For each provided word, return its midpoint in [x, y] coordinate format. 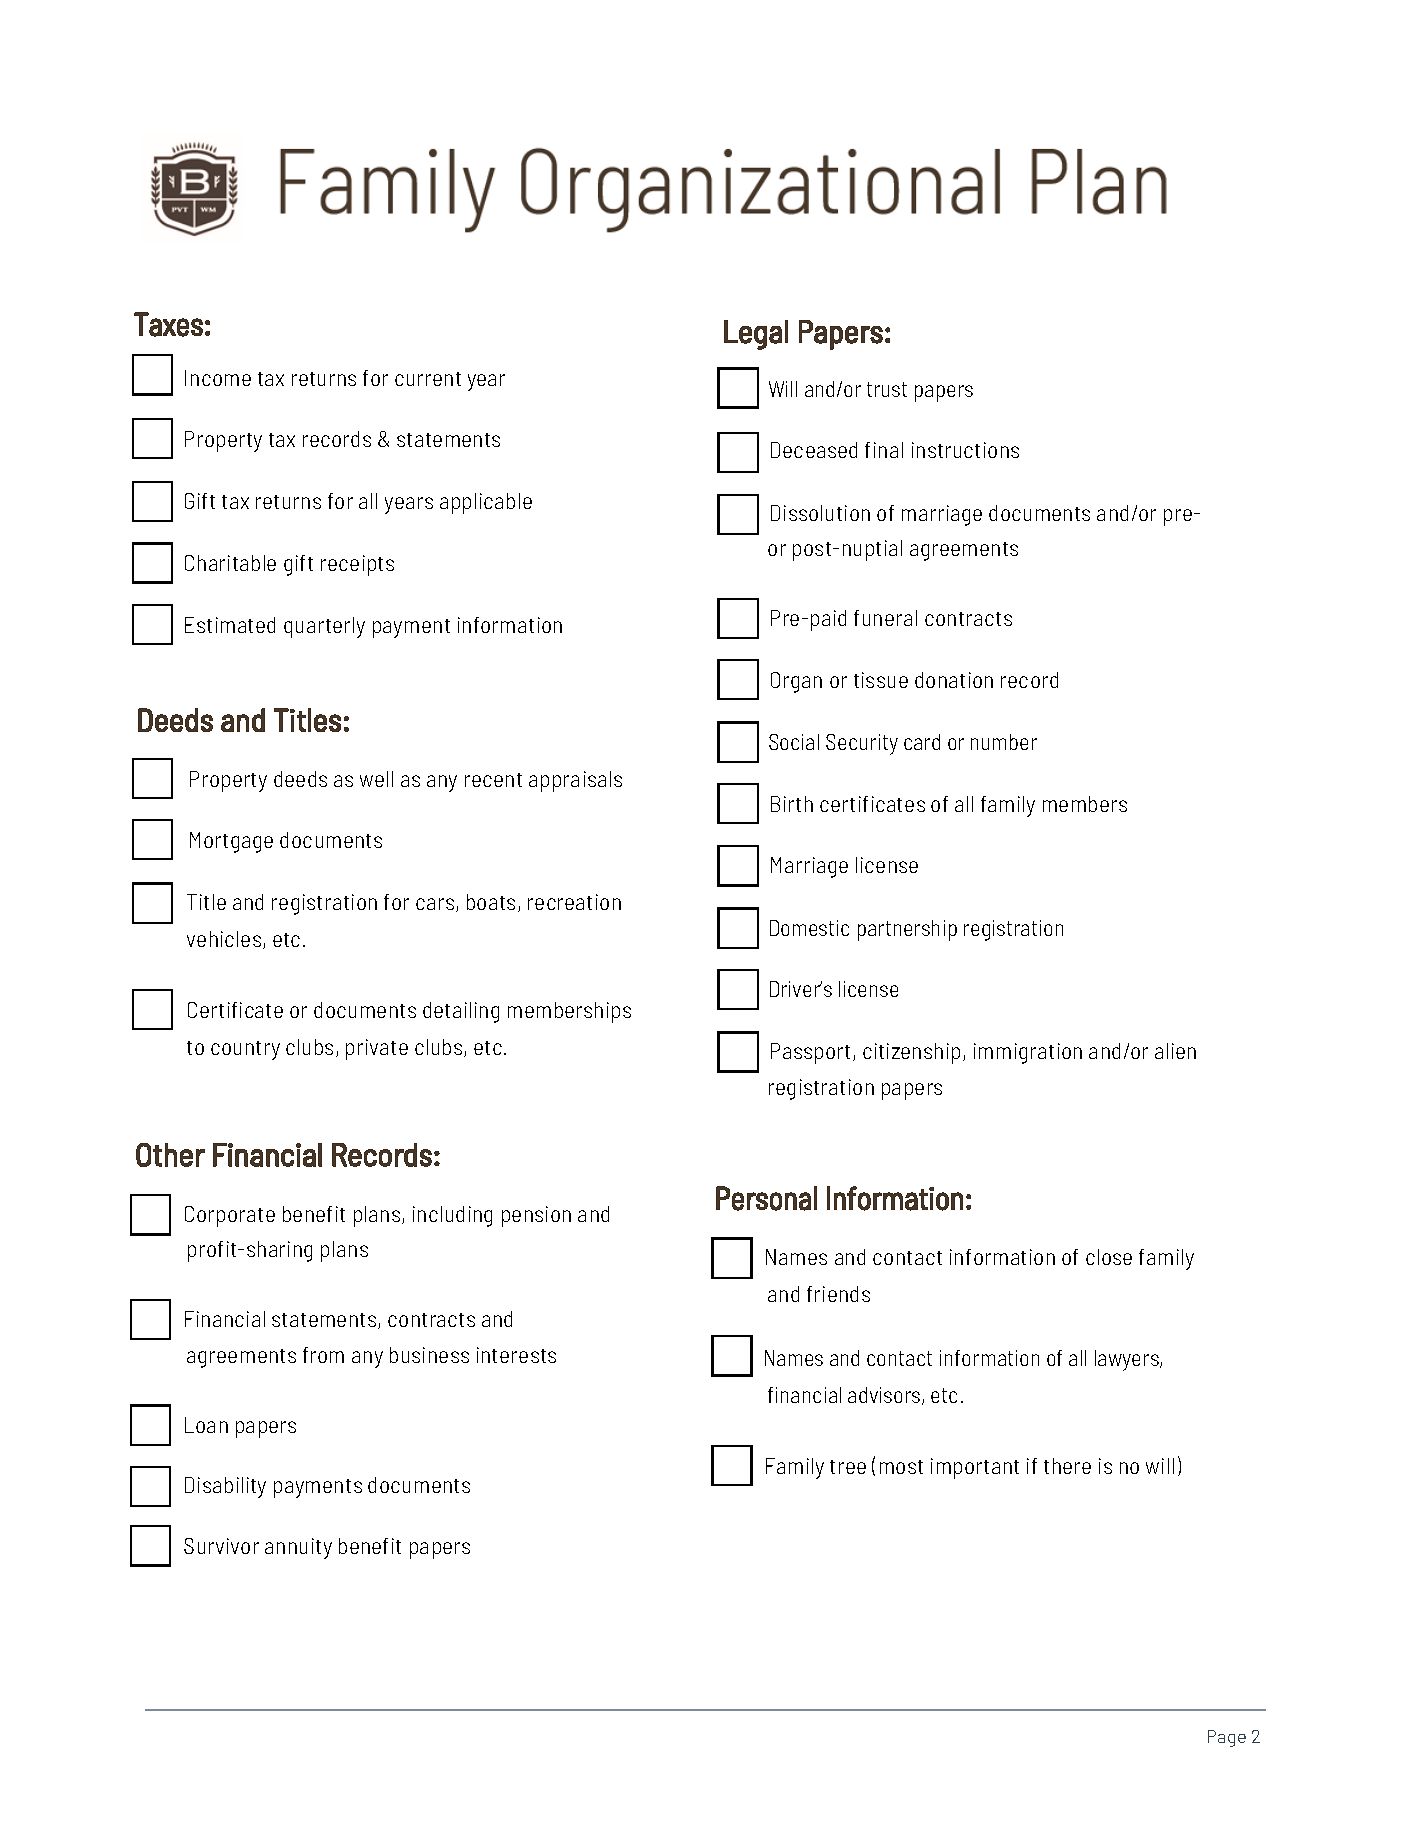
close [1109, 1257]
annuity [298, 1548]
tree [848, 1467]
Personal [766, 1198]
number [1004, 742]
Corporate [230, 1216]
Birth [792, 804]
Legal [756, 335]
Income [218, 378]
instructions [965, 450]
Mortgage [231, 842]
